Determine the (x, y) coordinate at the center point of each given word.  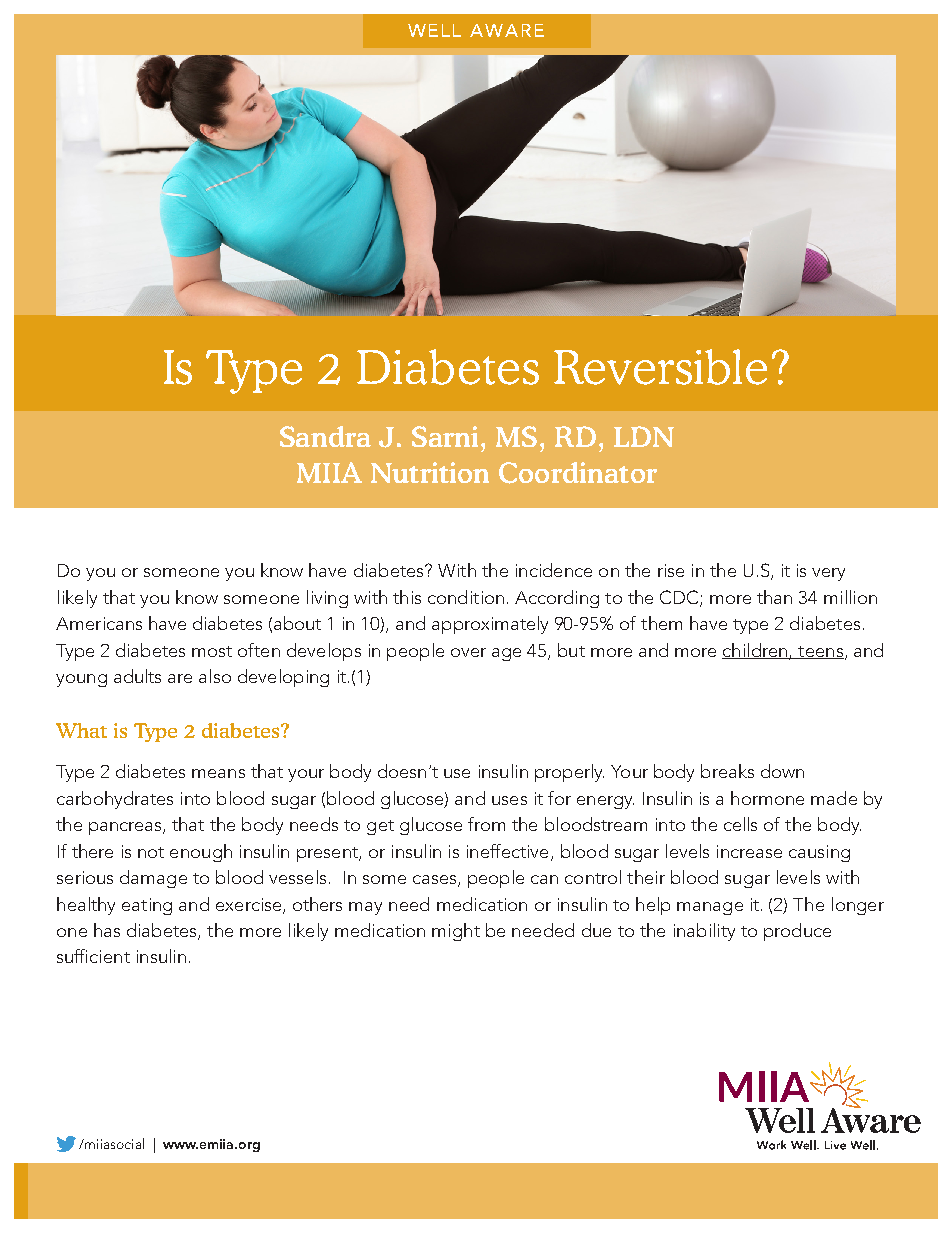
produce (797, 932)
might (456, 932)
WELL (434, 30)
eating (147, 906)
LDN (644, 436)
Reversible (660, 367)
